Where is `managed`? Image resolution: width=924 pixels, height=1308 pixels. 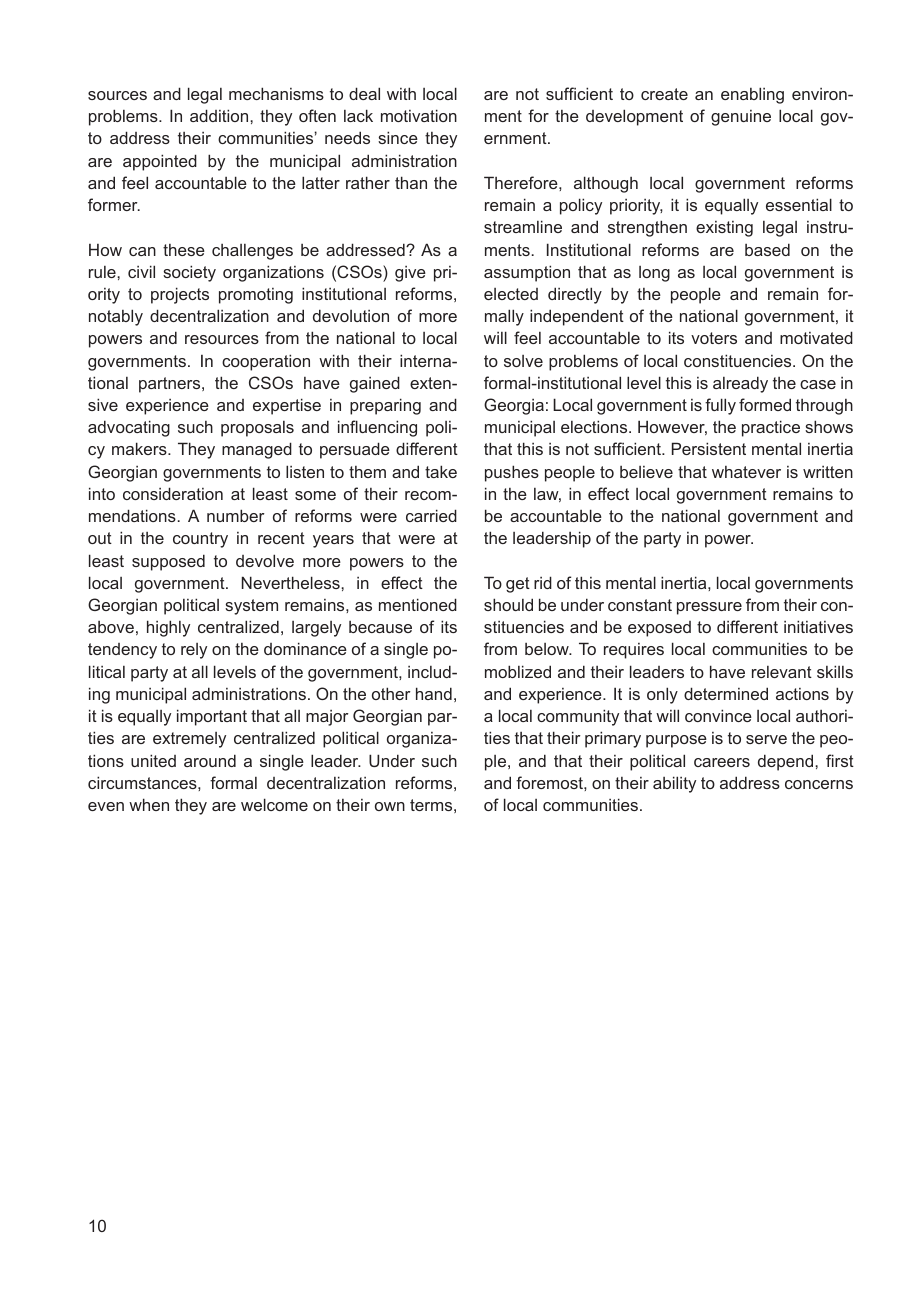 managed is located at coordinates (257, 450).
